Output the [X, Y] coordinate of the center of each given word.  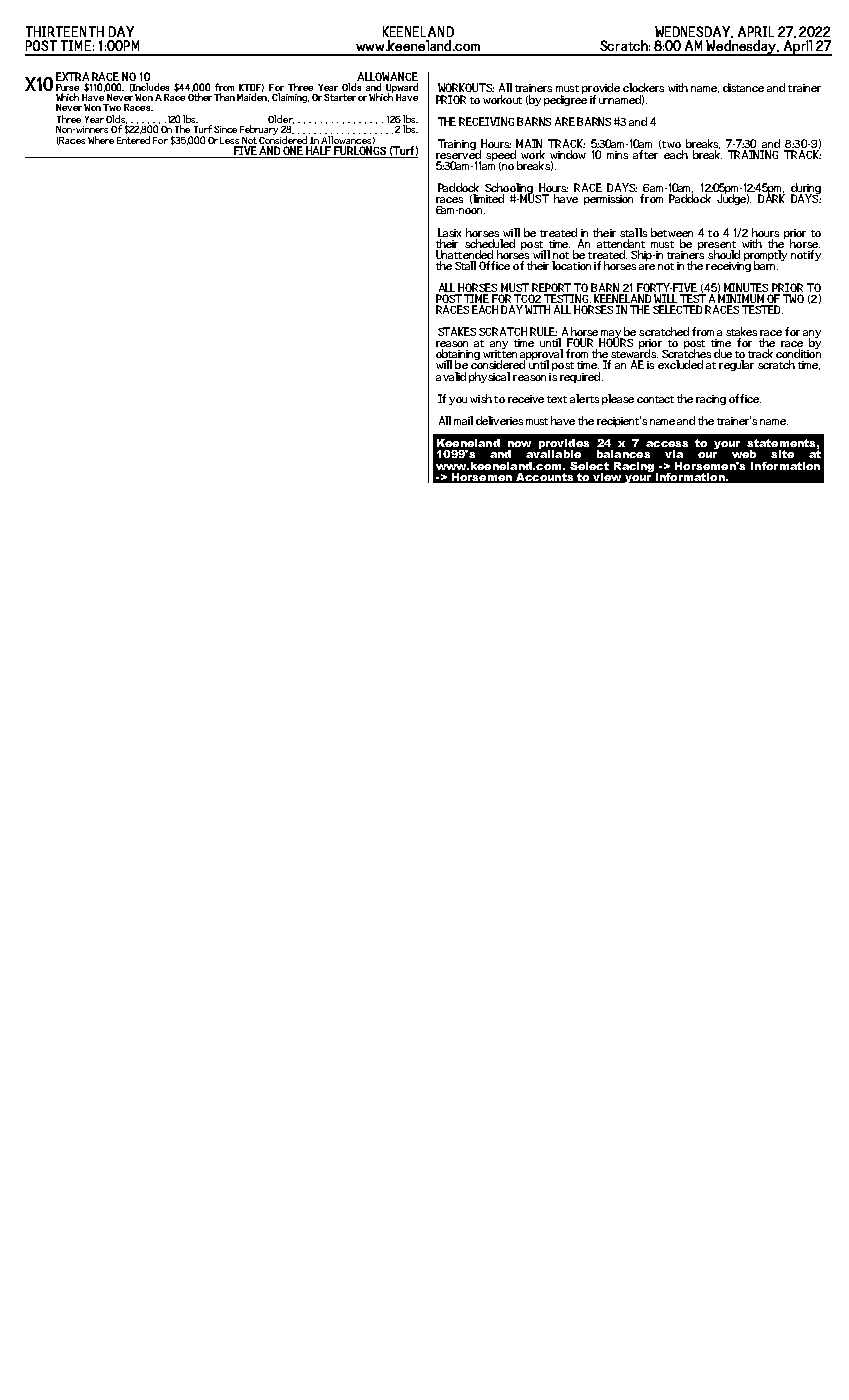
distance [743, 87]
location [571, 265]
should [724, 254]
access [667, 444]
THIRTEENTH [65, 31]
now [519, 444]
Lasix [449, 232]
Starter [340, 97]
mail [463, 420]
